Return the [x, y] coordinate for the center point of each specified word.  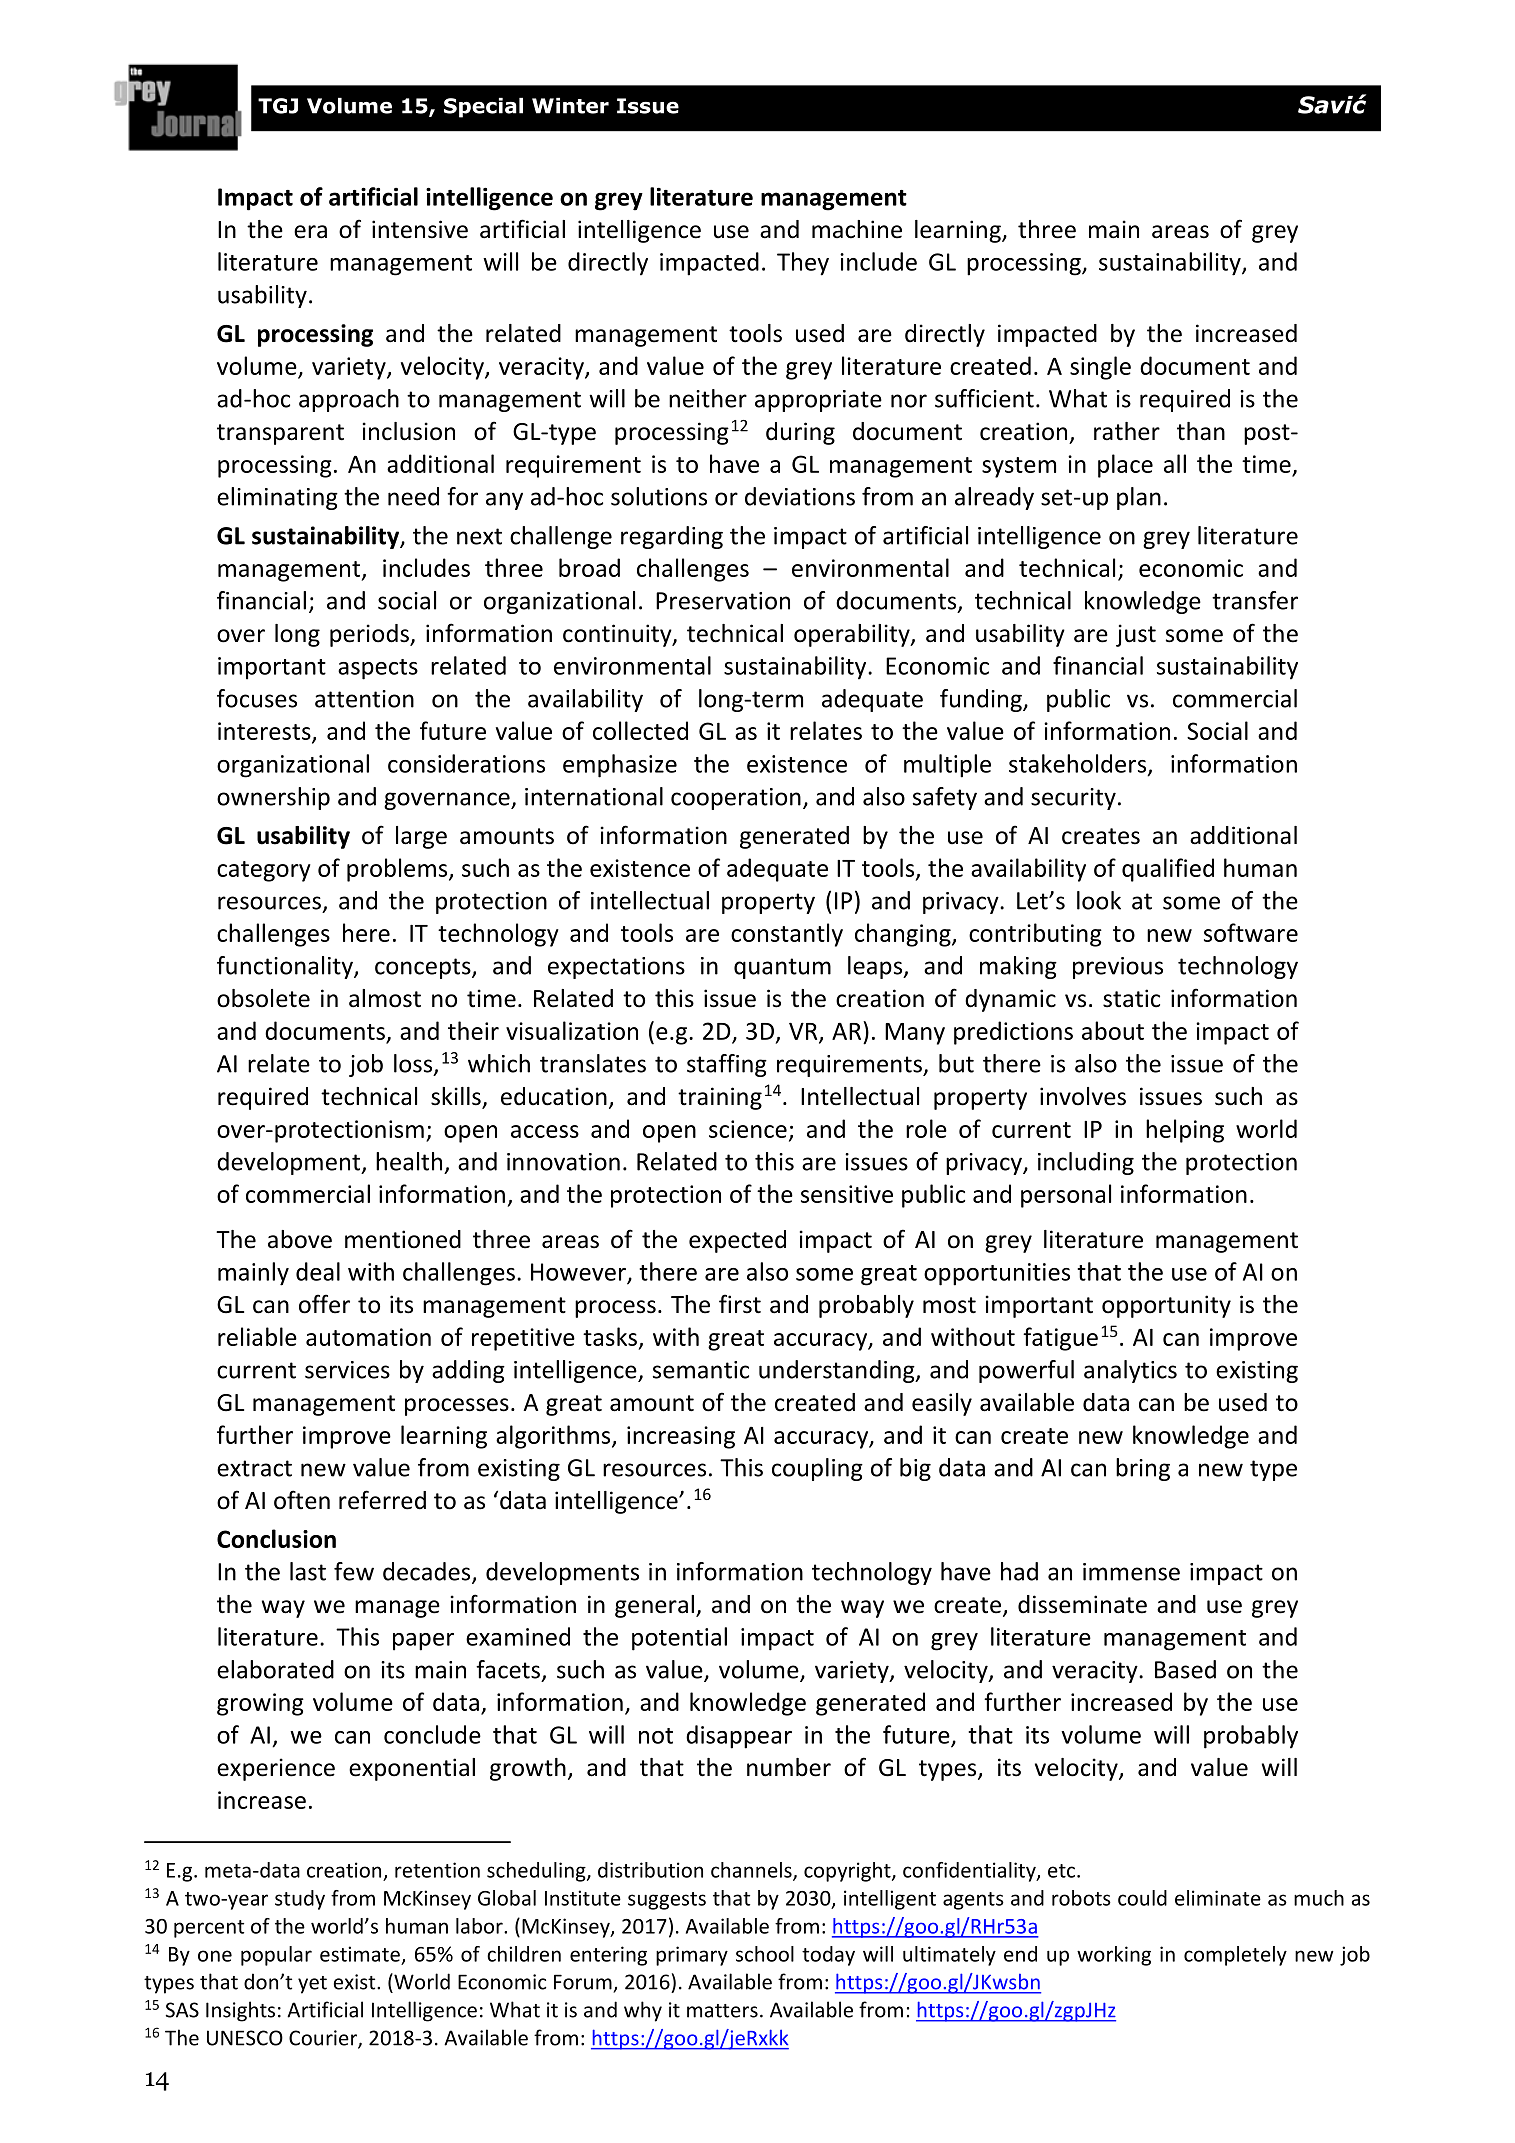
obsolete [263, 998]
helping [1185, 1131]
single [1100, 368]
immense [1131, 1572]
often [302, 1500]
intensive [420, 229]
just [1136, 635]
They [803, 264]
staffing [727, 1065]
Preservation [723, 601]
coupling [817, 1469]
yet [312, 1985]
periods [370, 635]
